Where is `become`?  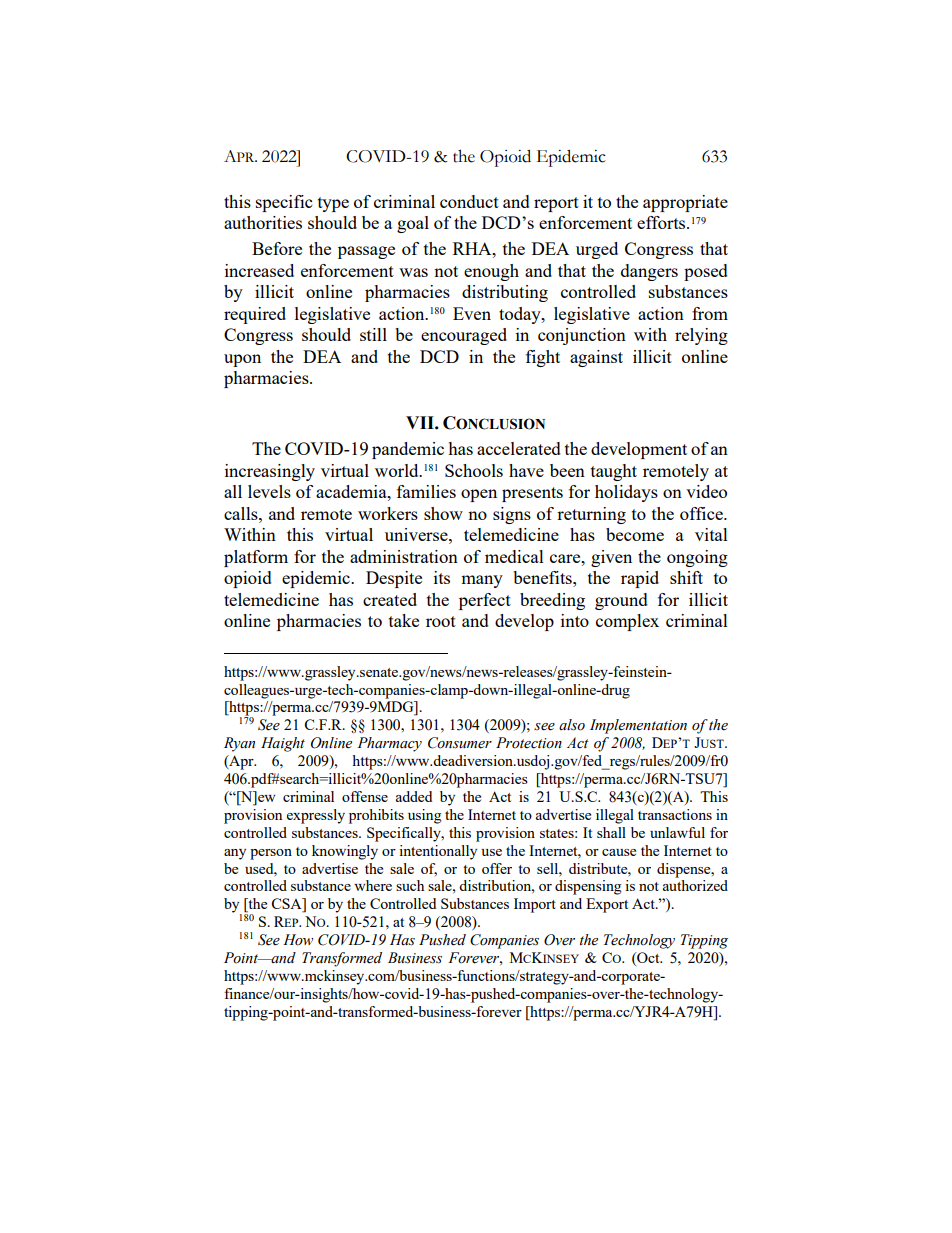 become is located at coordinates (635, 534).
